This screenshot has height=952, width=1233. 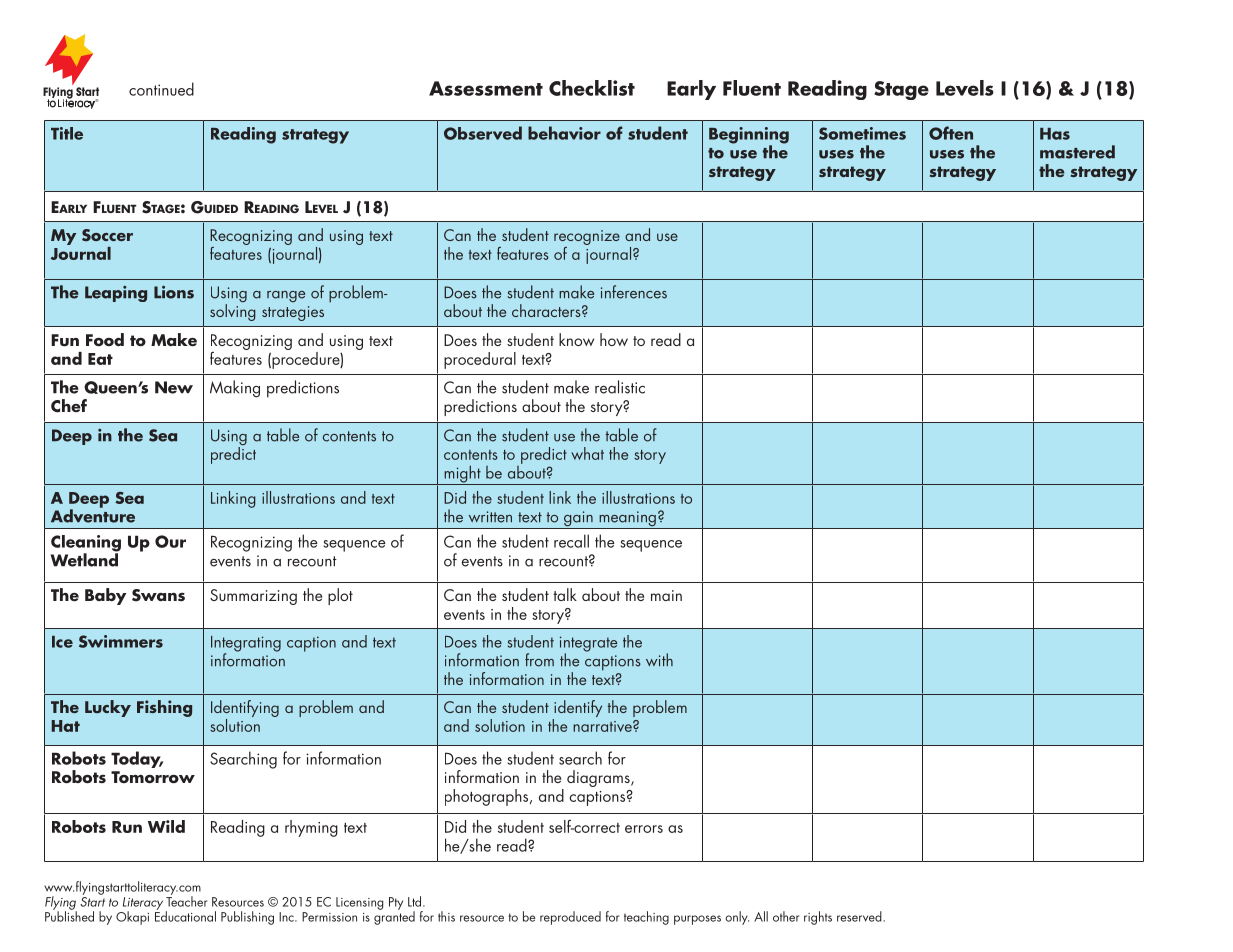 What do you see at coordinates (578, 520) in the screenshot?
I see `gain` at bounding box center [578, 520].
